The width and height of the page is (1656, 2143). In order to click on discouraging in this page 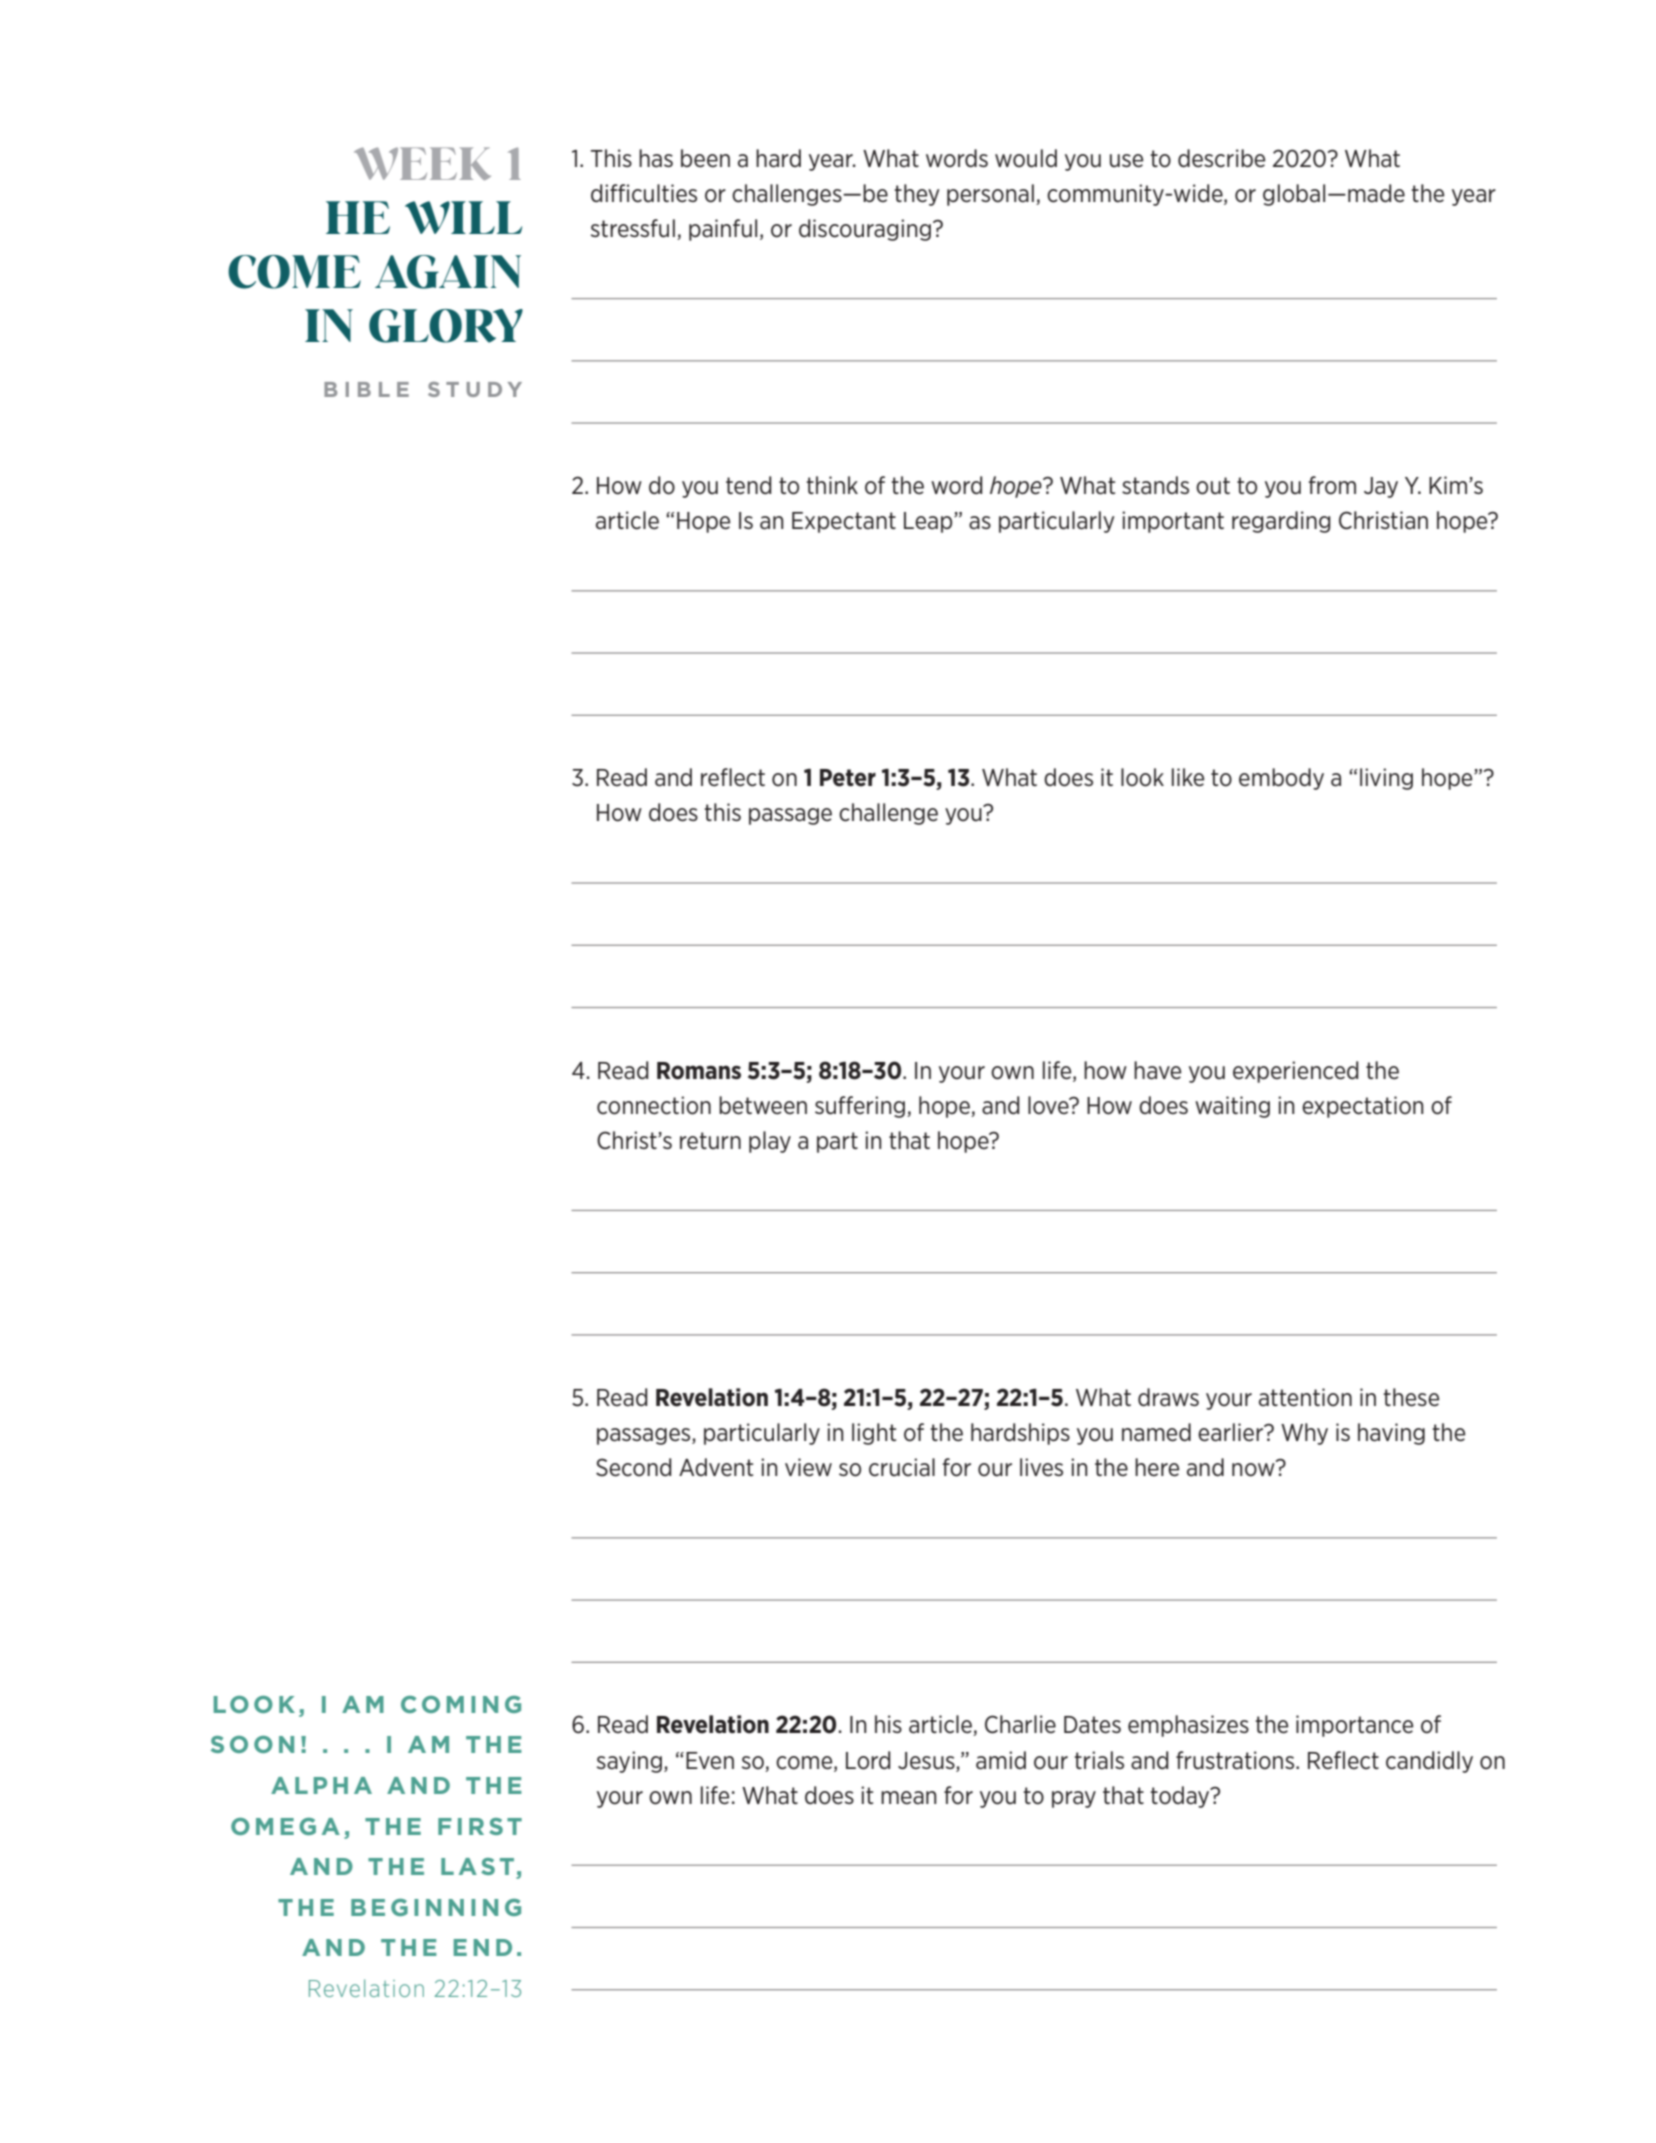, I will do `click(865, 230)`.
